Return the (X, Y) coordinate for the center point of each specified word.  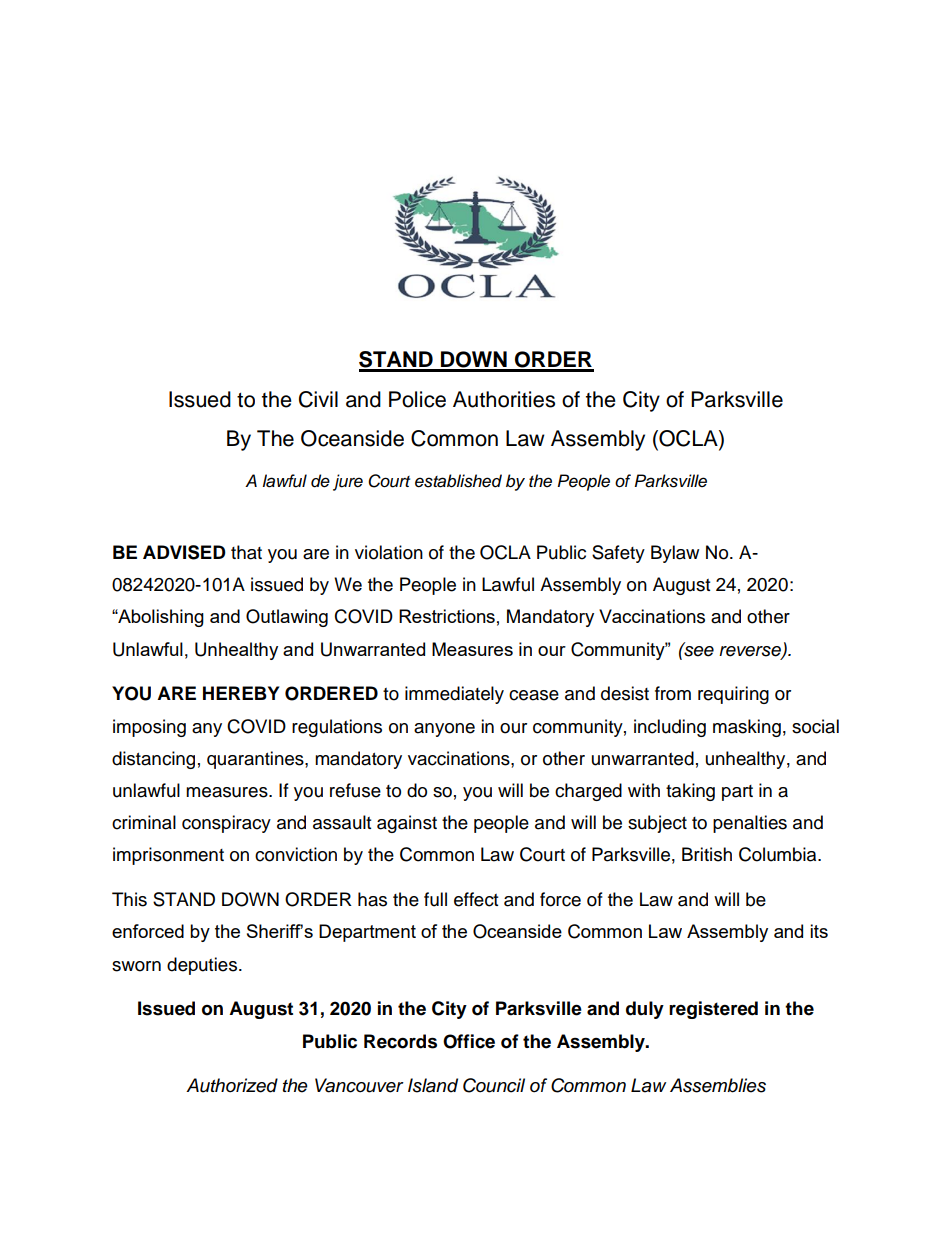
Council (494, 1085)
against (407, 824)
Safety (618, 554)
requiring (733, 695)
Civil (318, 399)
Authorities (504, 399)
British (707, 854)
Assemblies (718, 1085)
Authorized (232, 1085)
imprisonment (168, 856)
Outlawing (287, 618)
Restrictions (447, 616)
